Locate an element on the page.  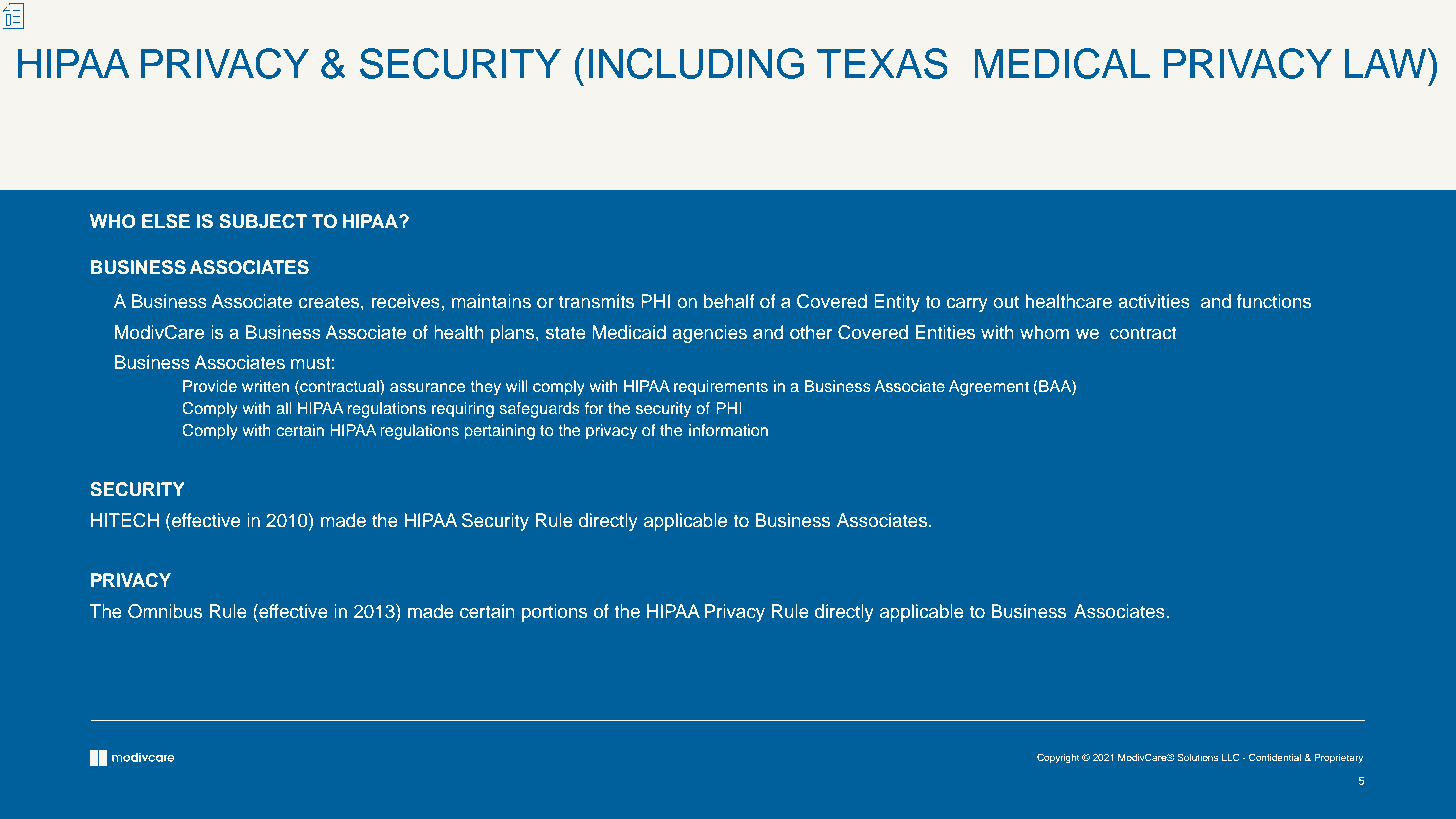
Copyright is located at coordinates (1058, 758).
